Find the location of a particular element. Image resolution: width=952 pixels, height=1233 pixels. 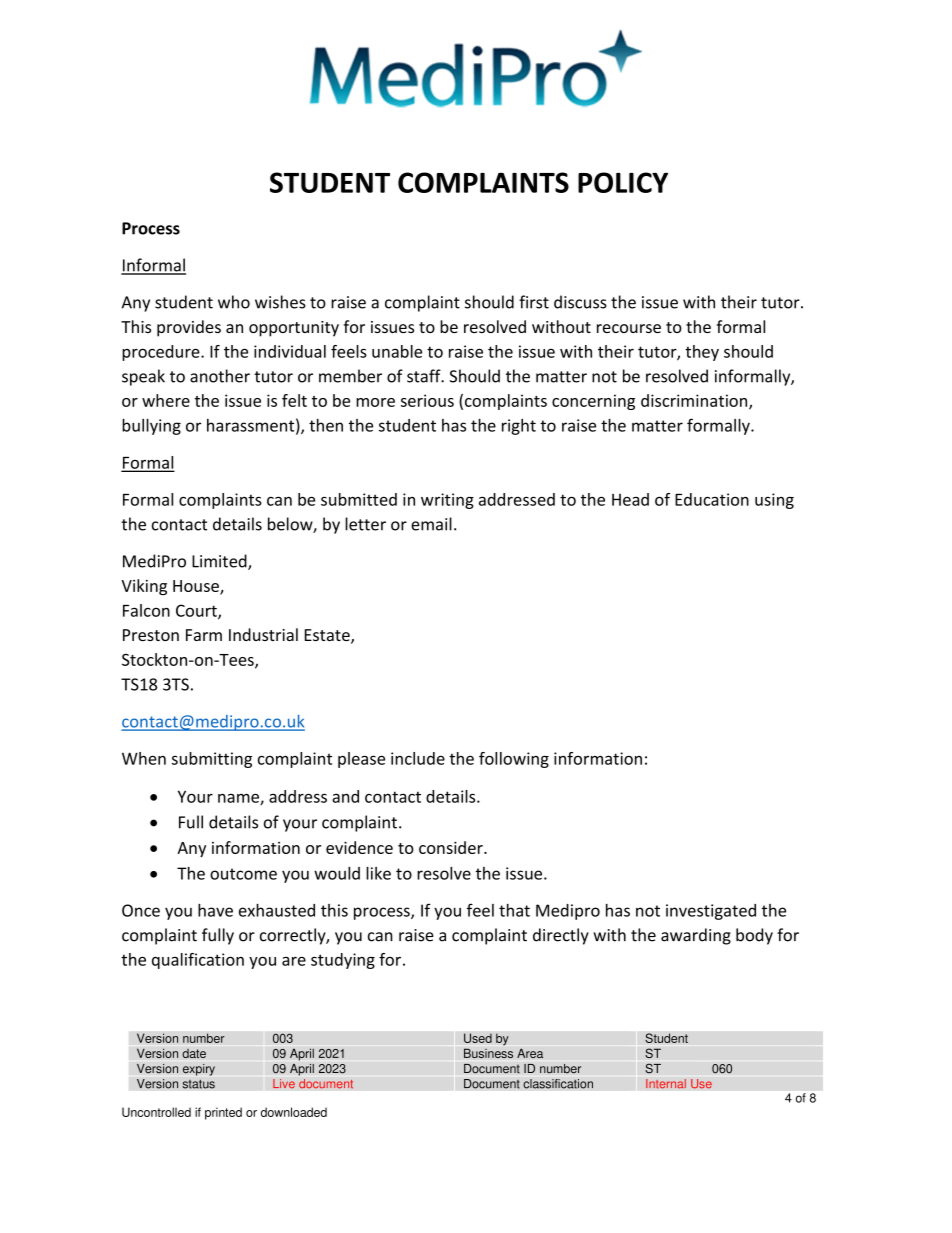

name is located at coordinates (239, 799).
